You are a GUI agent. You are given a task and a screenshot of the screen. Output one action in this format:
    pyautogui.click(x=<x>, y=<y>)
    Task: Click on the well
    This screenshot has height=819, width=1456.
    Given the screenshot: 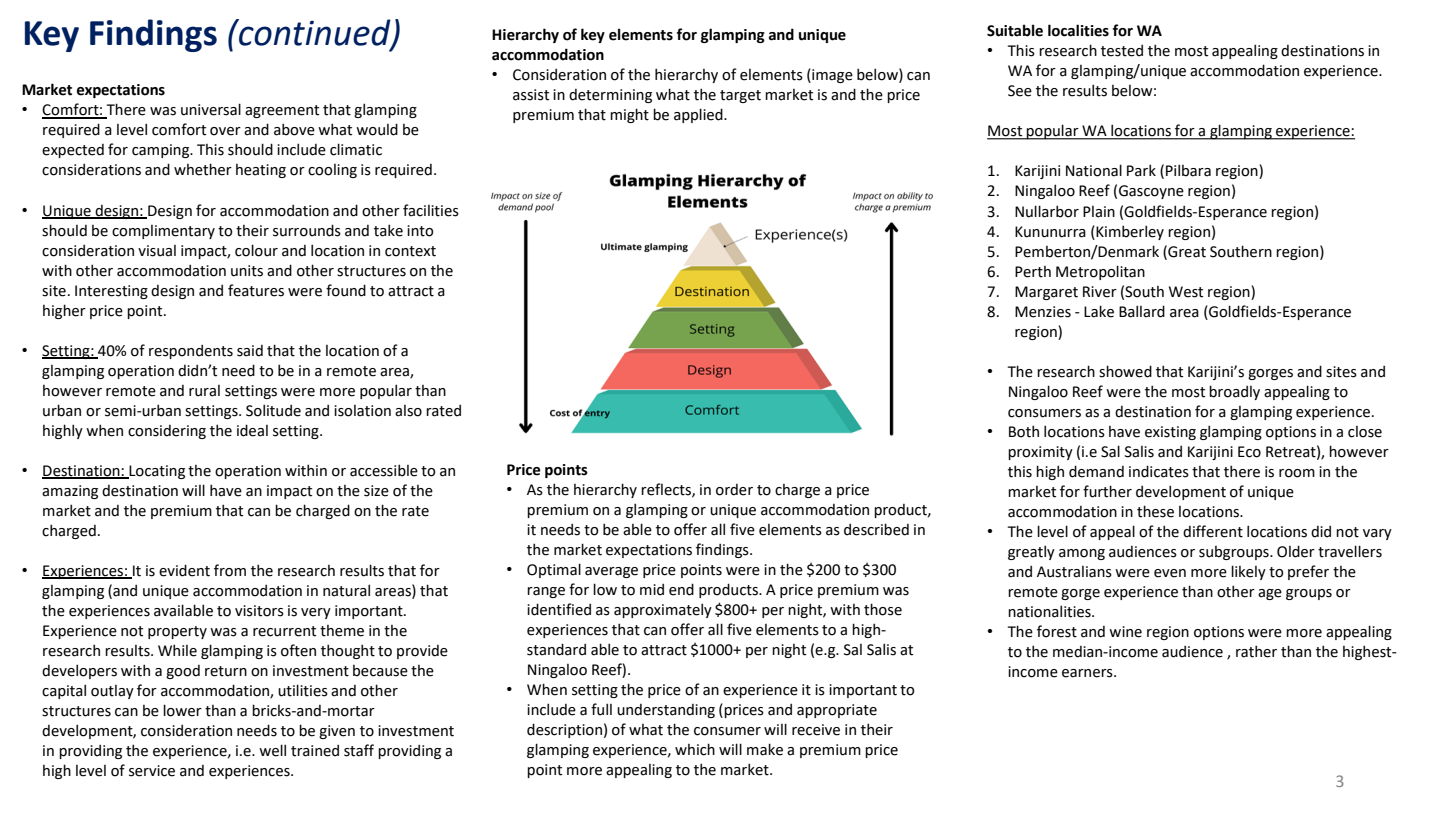 What is the action you would take?
    pyautogui.click(x=272, y=750)
